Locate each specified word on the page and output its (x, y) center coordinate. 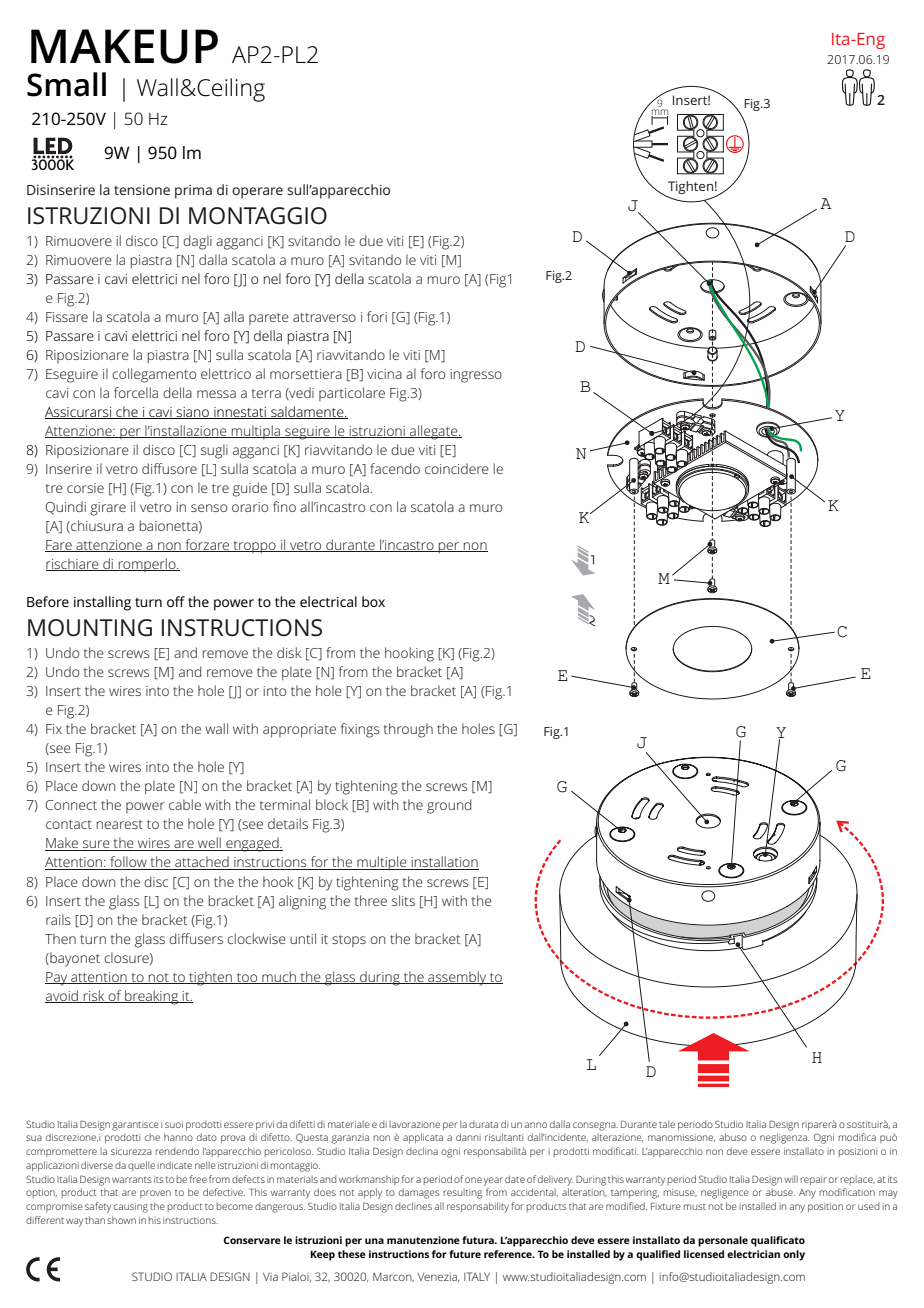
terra (266, 393)
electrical (328, 601)
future (465, 1254)
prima (193, 192)
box (373, 601)
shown (121, 1220)
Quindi (66, 508)
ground (449, 806)
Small (66, 84)
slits (403, 900)
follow (128, 863)
